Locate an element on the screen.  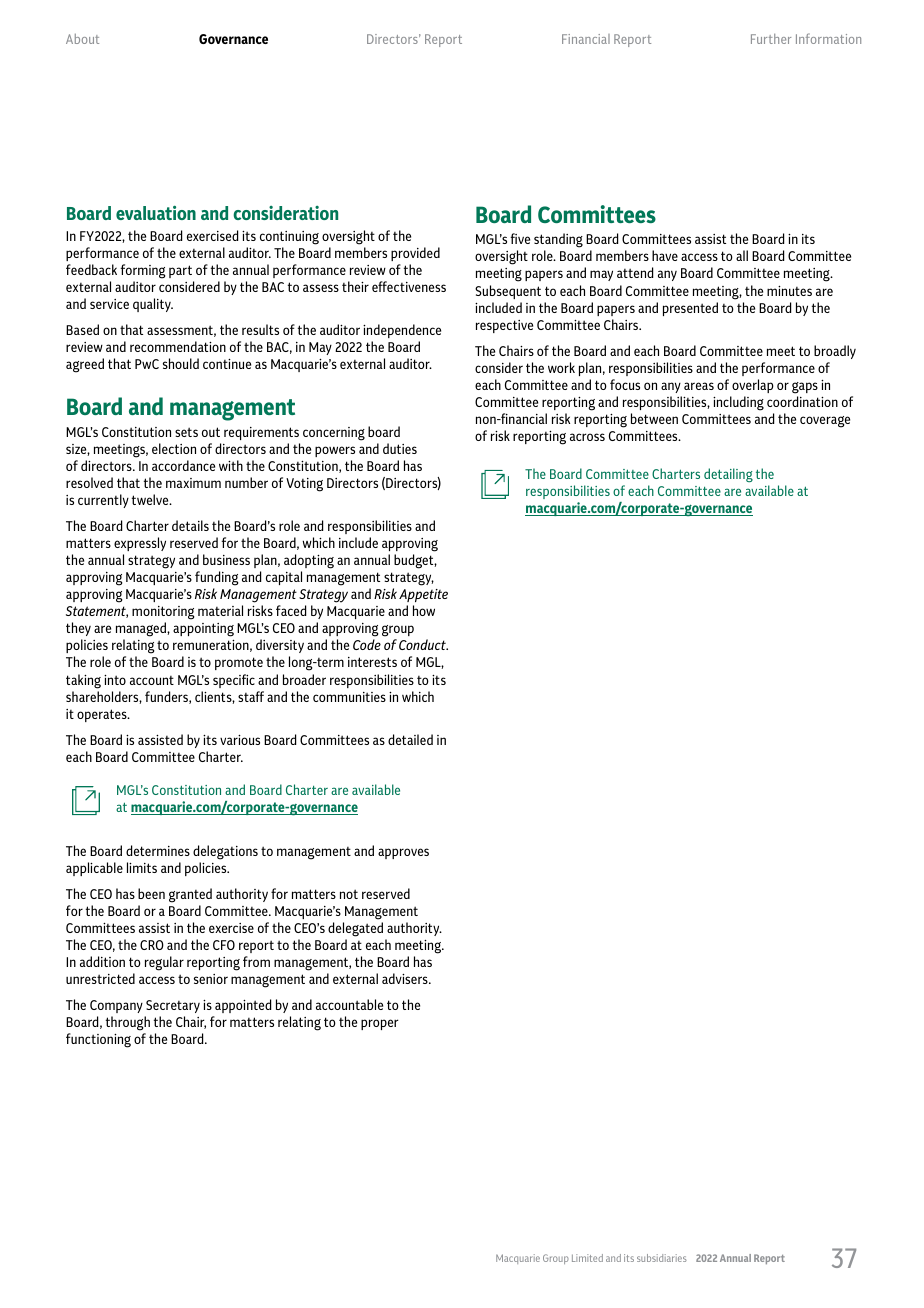
duties is located at coordinates (400, 448).
